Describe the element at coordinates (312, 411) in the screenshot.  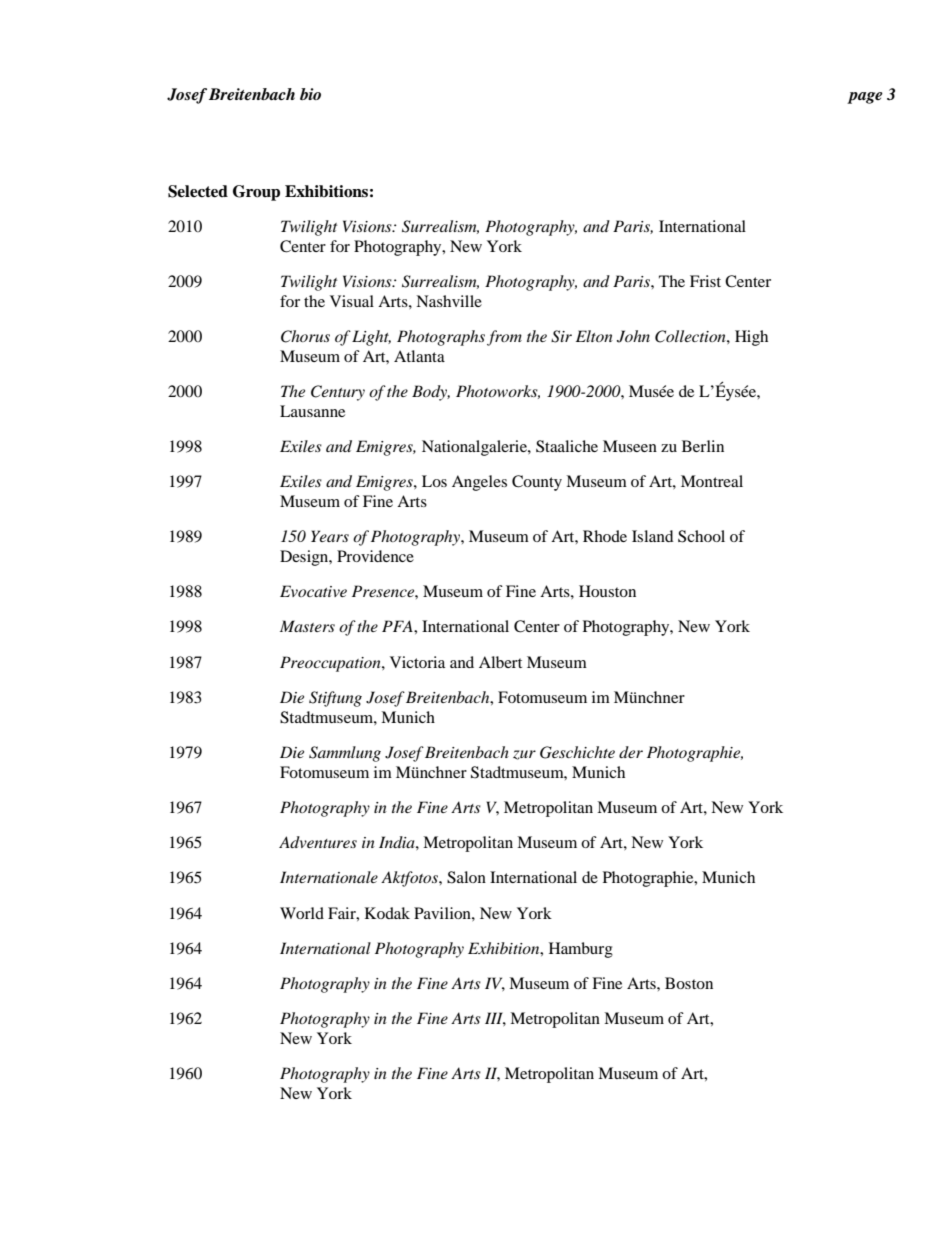
I see `Lausanne` at that location.
